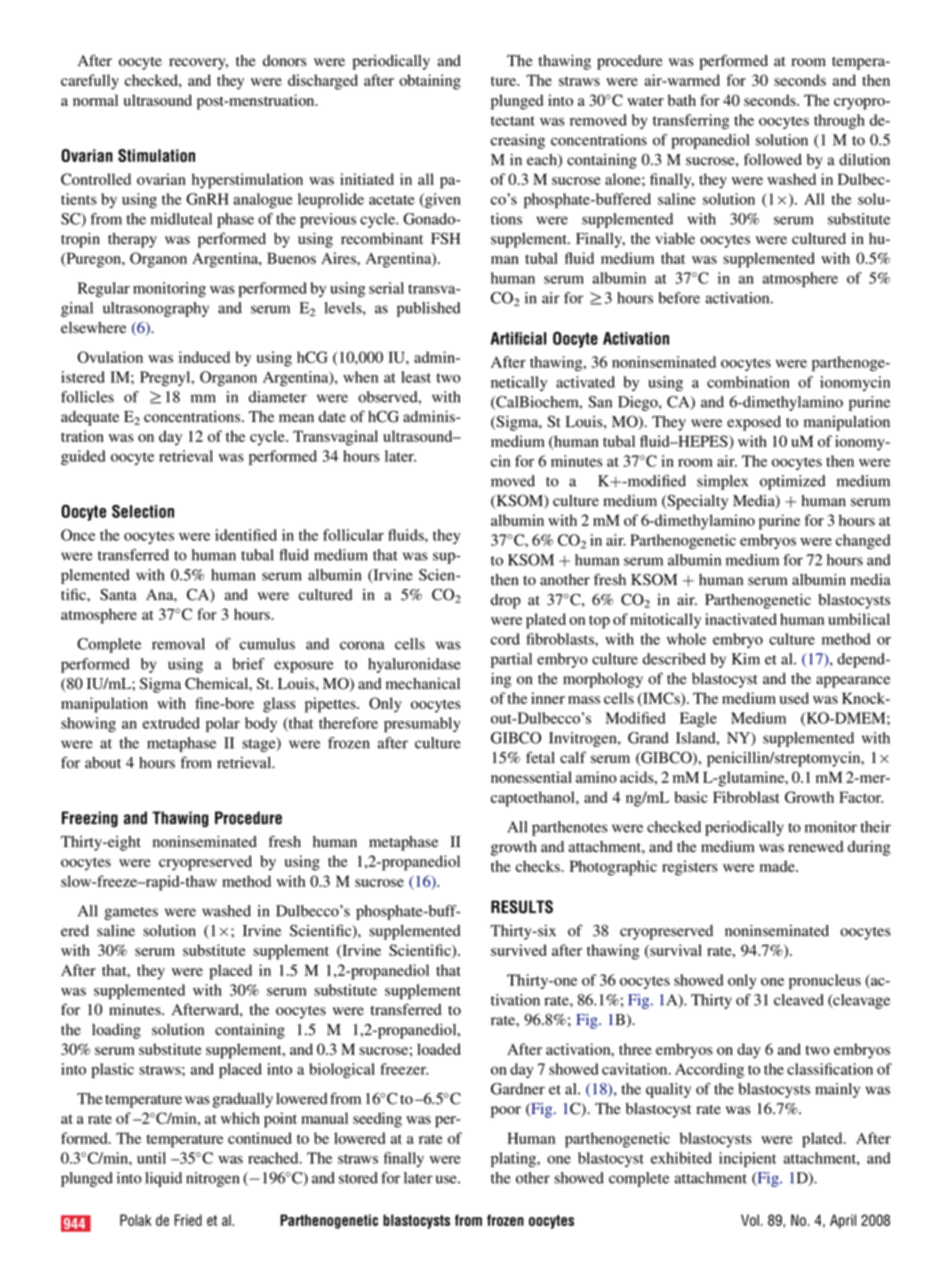  Describe the element at coordinates (511, 660) in the page. I see `partial` at that location.
